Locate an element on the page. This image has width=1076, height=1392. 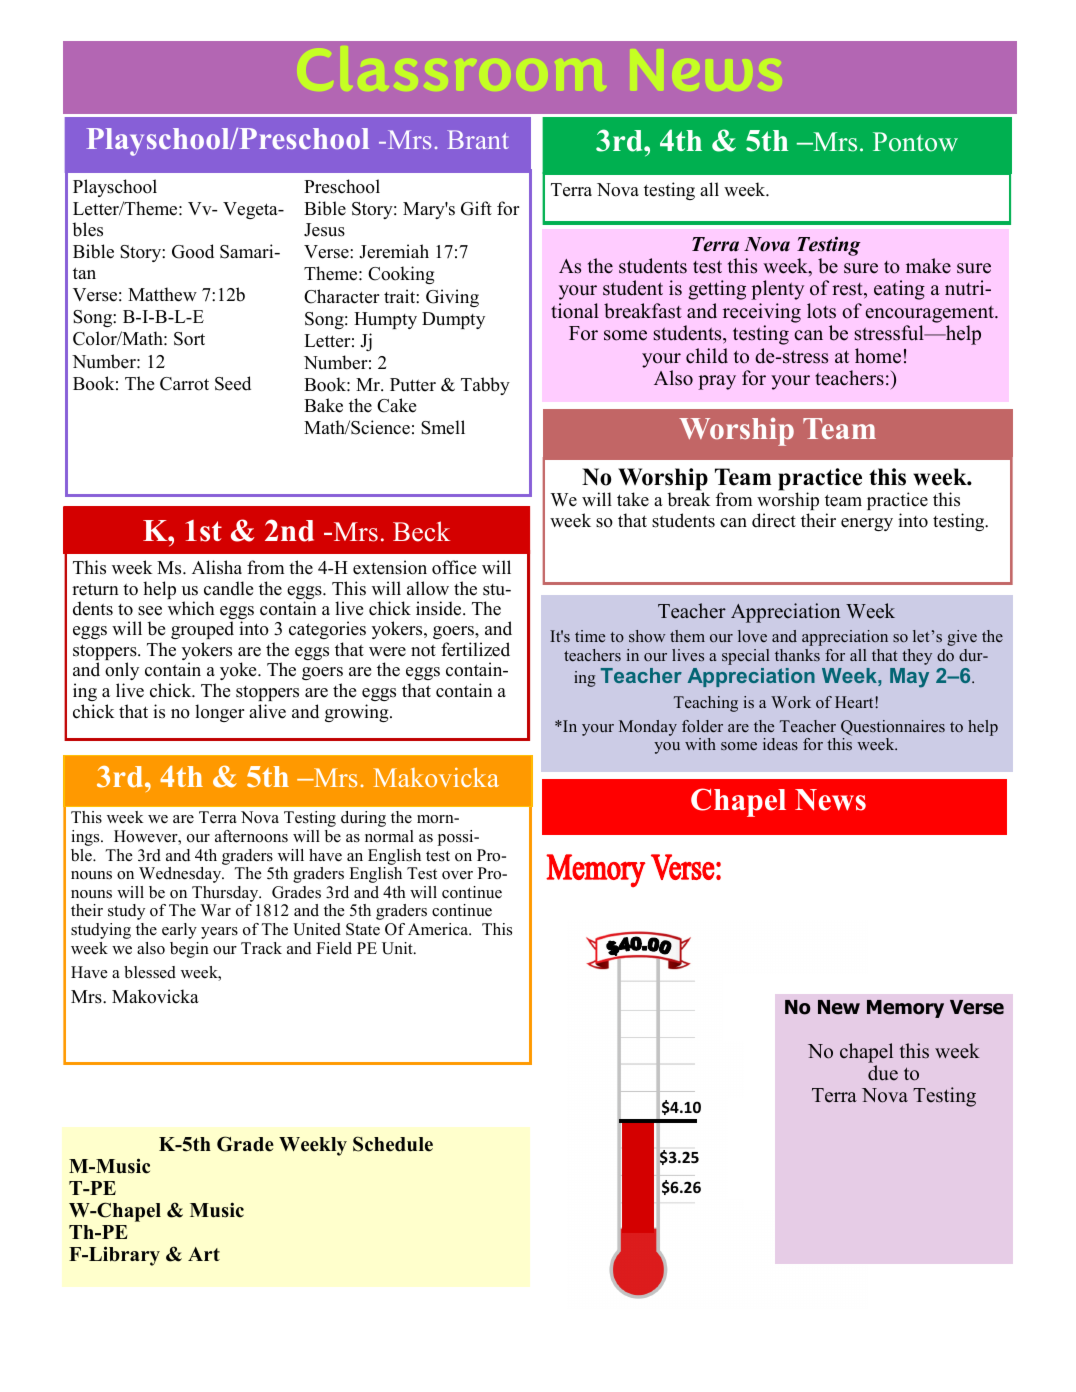
Brant is located at coordinates (478, 139).
